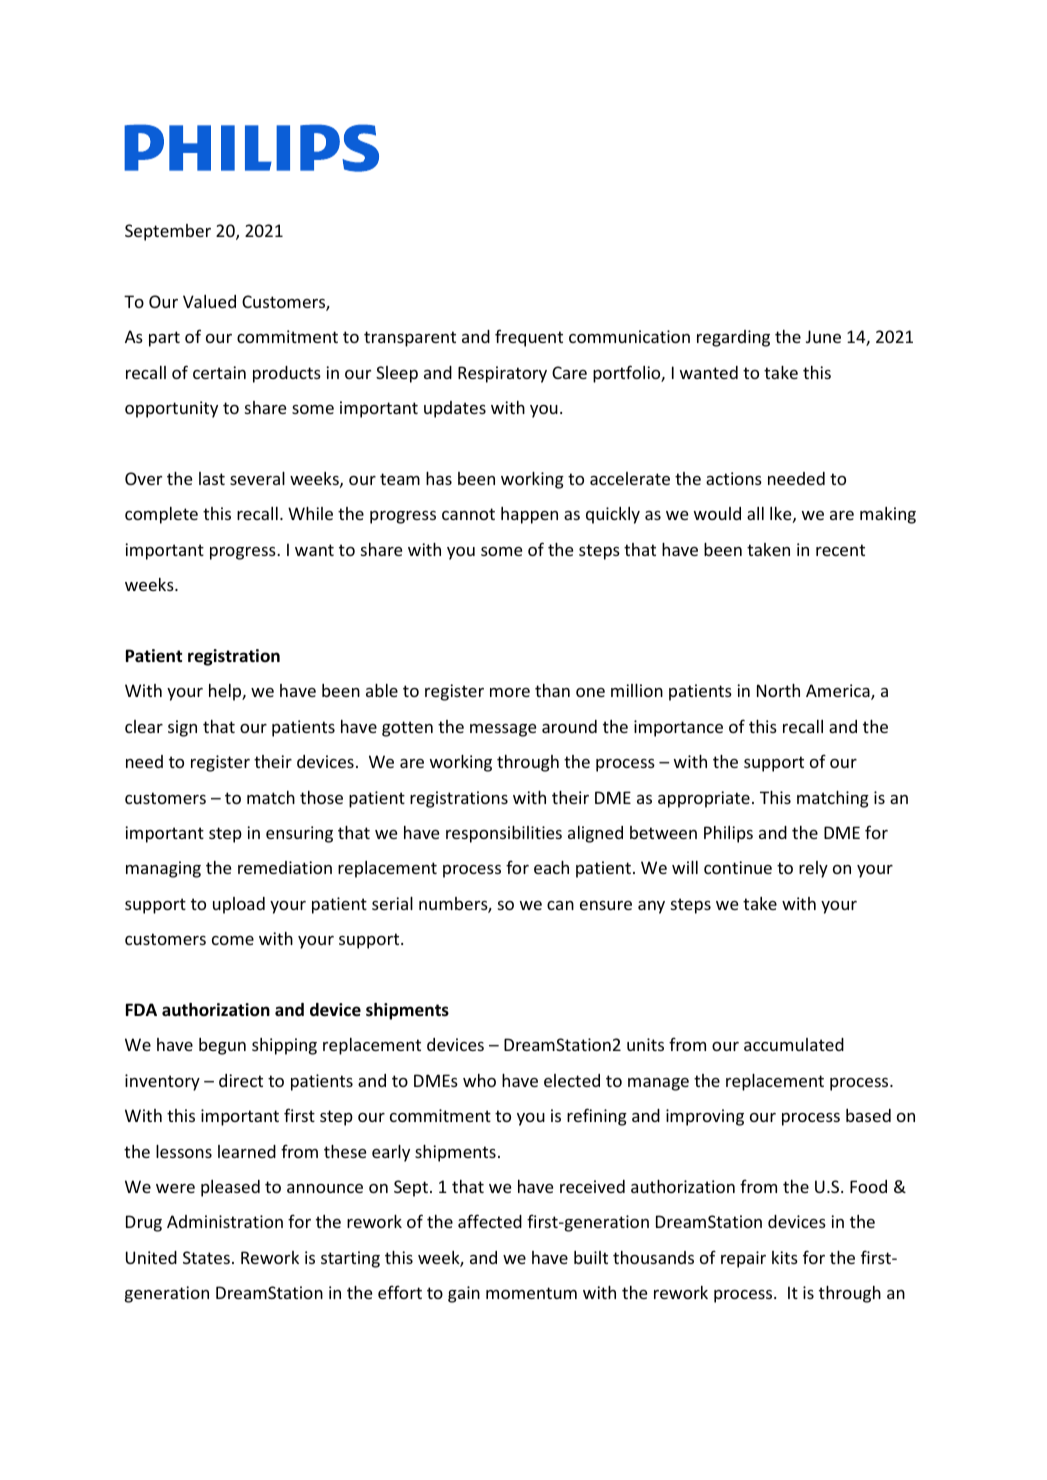  I want to click on States, so click(206, 1257).
